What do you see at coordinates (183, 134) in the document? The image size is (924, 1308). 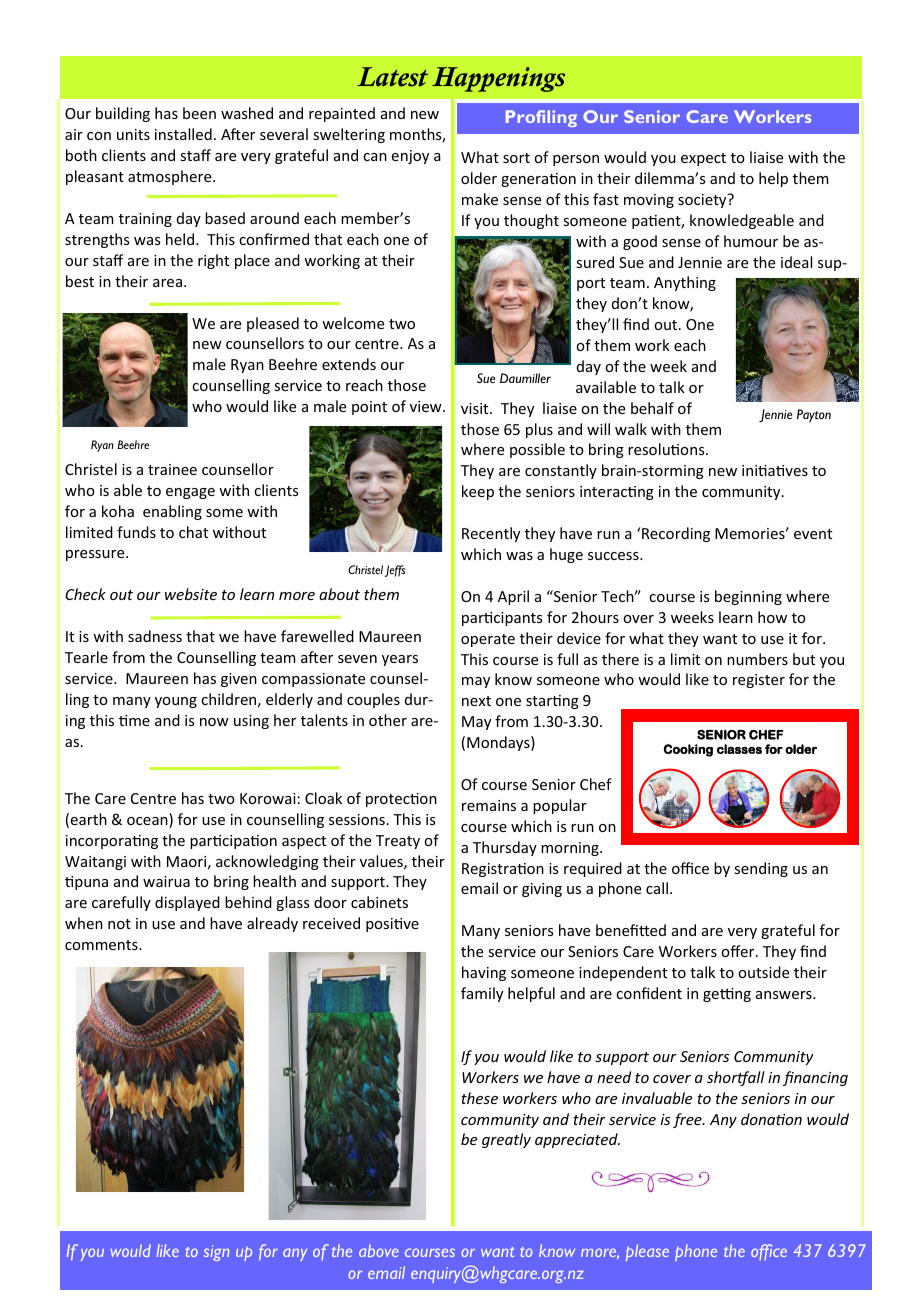 I see `installed` at bounding box center [183, 134].
